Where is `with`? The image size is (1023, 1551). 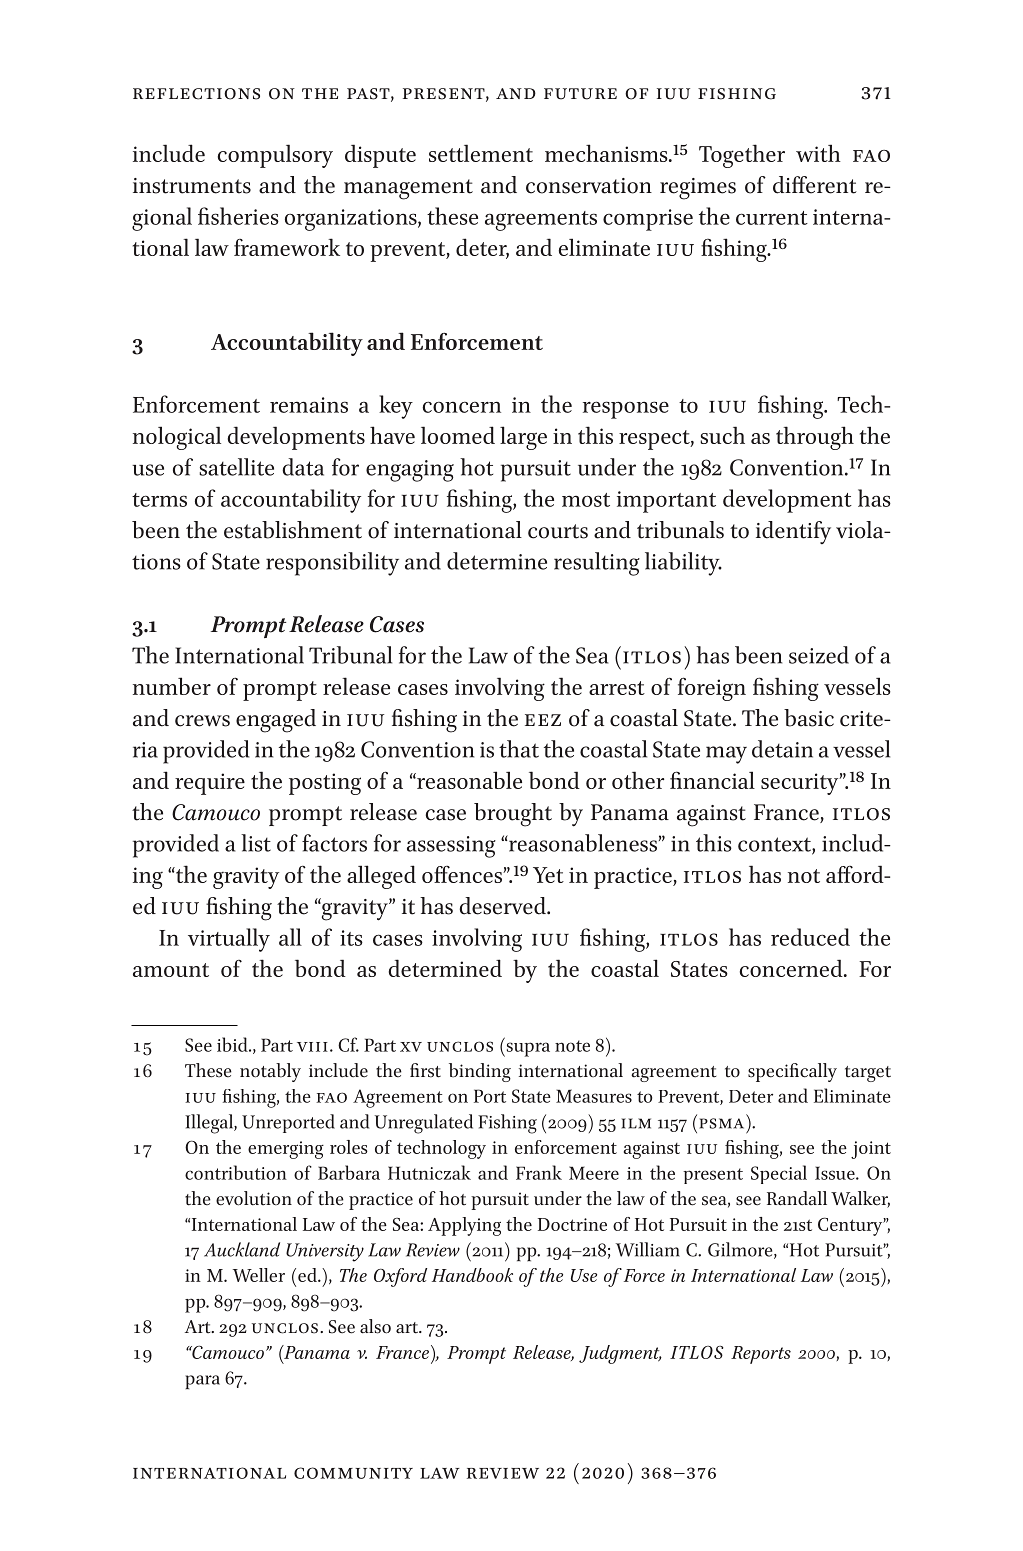 with is located at coordinates (818, 153).
